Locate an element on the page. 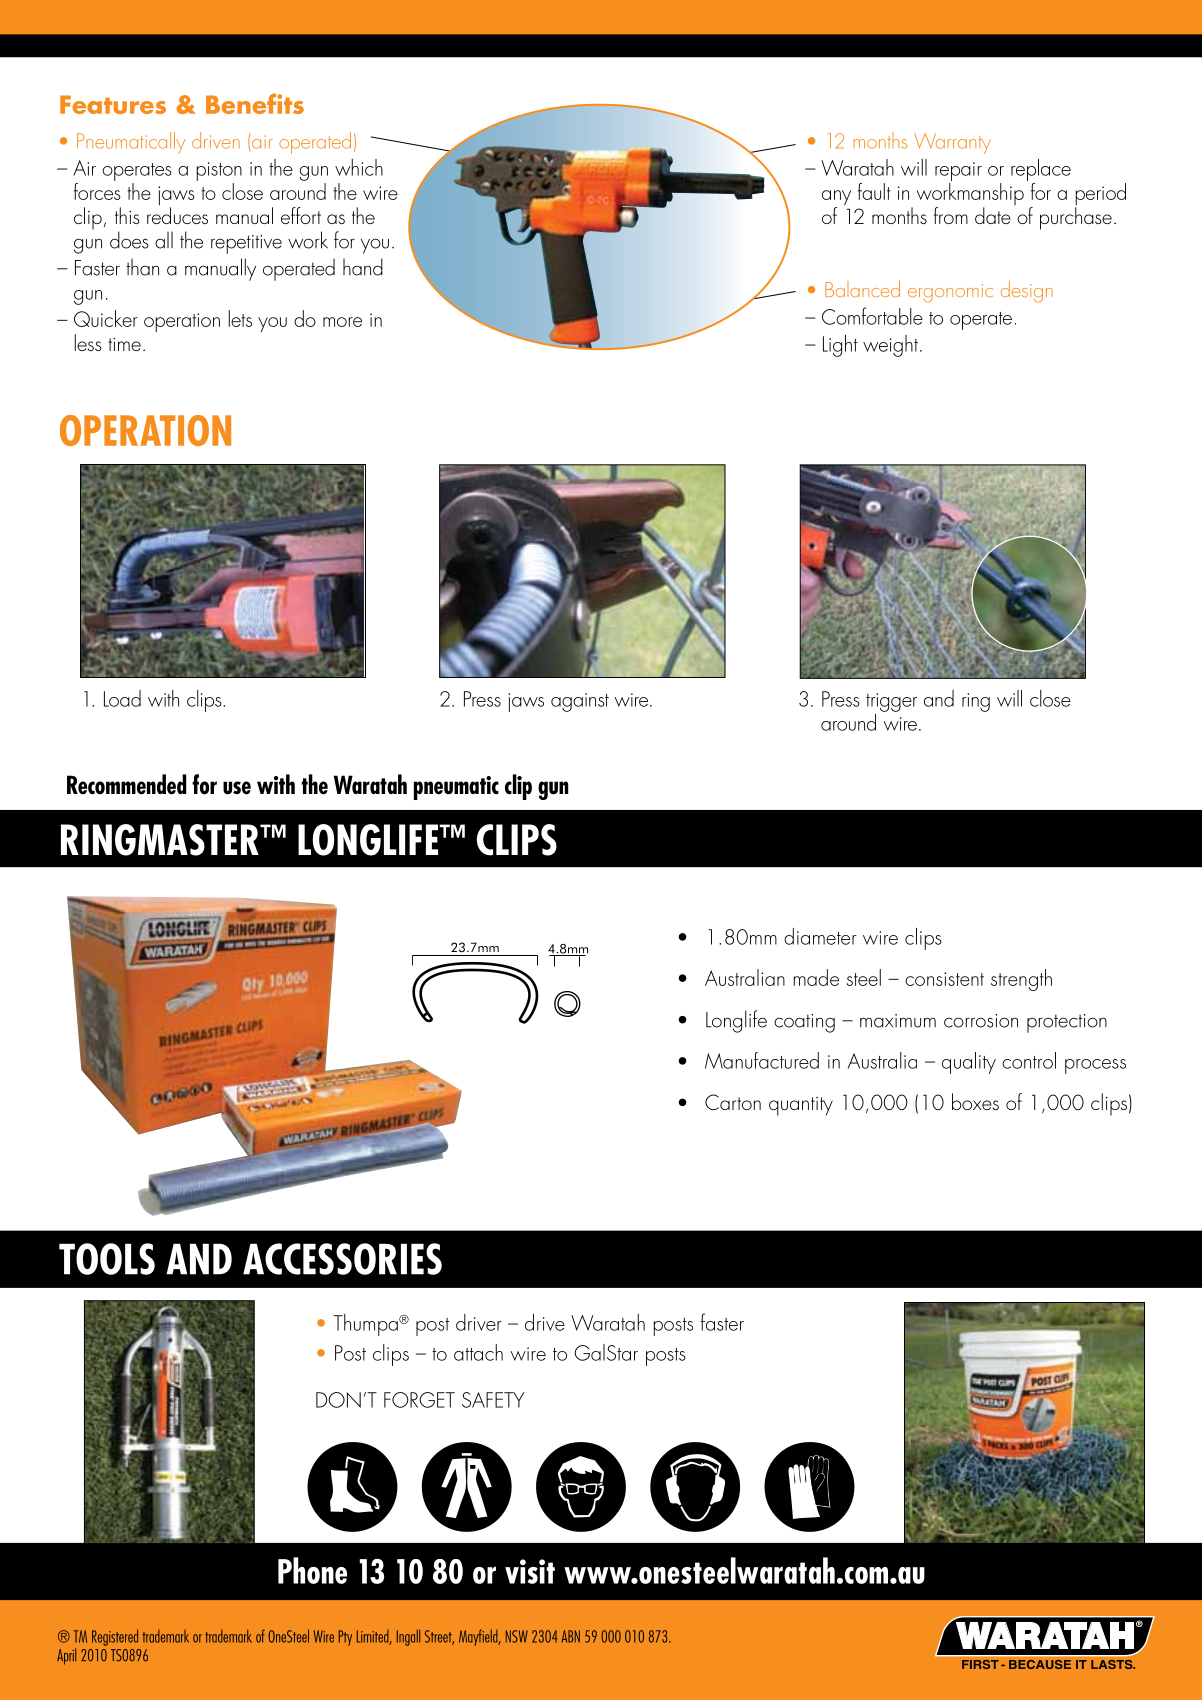  Registered is located at coordinates (115, 1637).
